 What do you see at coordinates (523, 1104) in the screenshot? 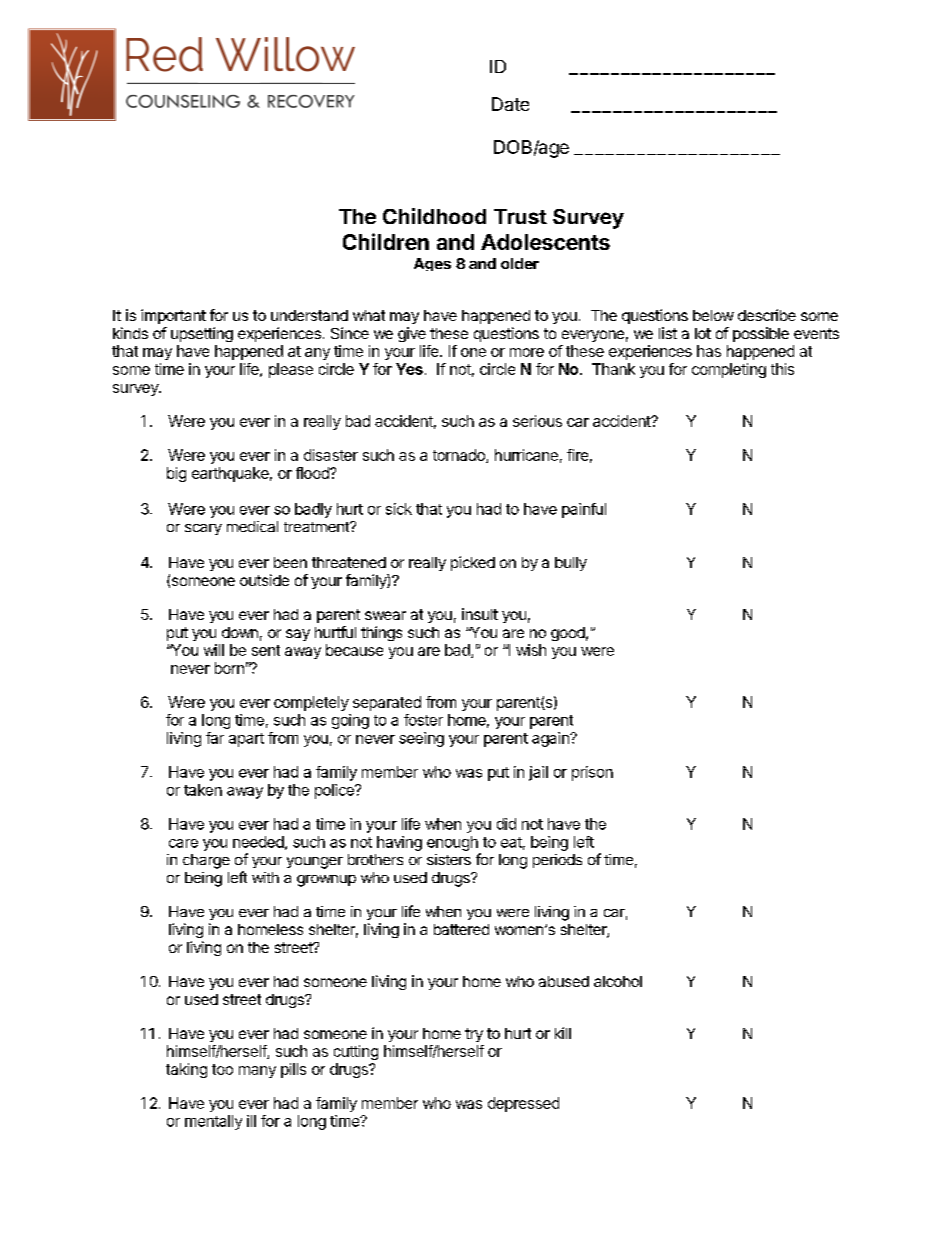
I see `depressed` at bounding box center [523, 1104].
